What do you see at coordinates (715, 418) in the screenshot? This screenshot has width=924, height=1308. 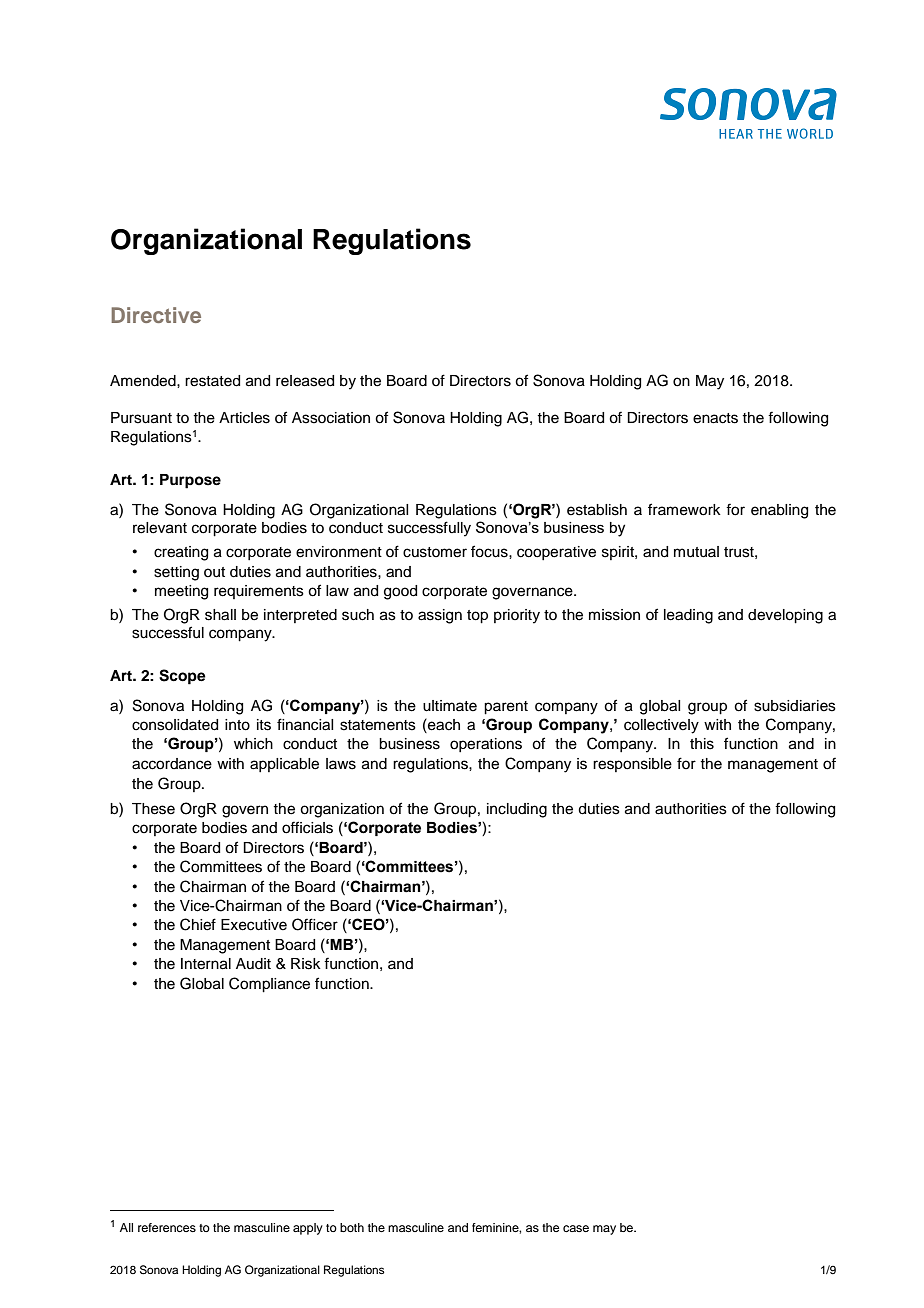 I see `enacts` at bounding box center [715, 418].
